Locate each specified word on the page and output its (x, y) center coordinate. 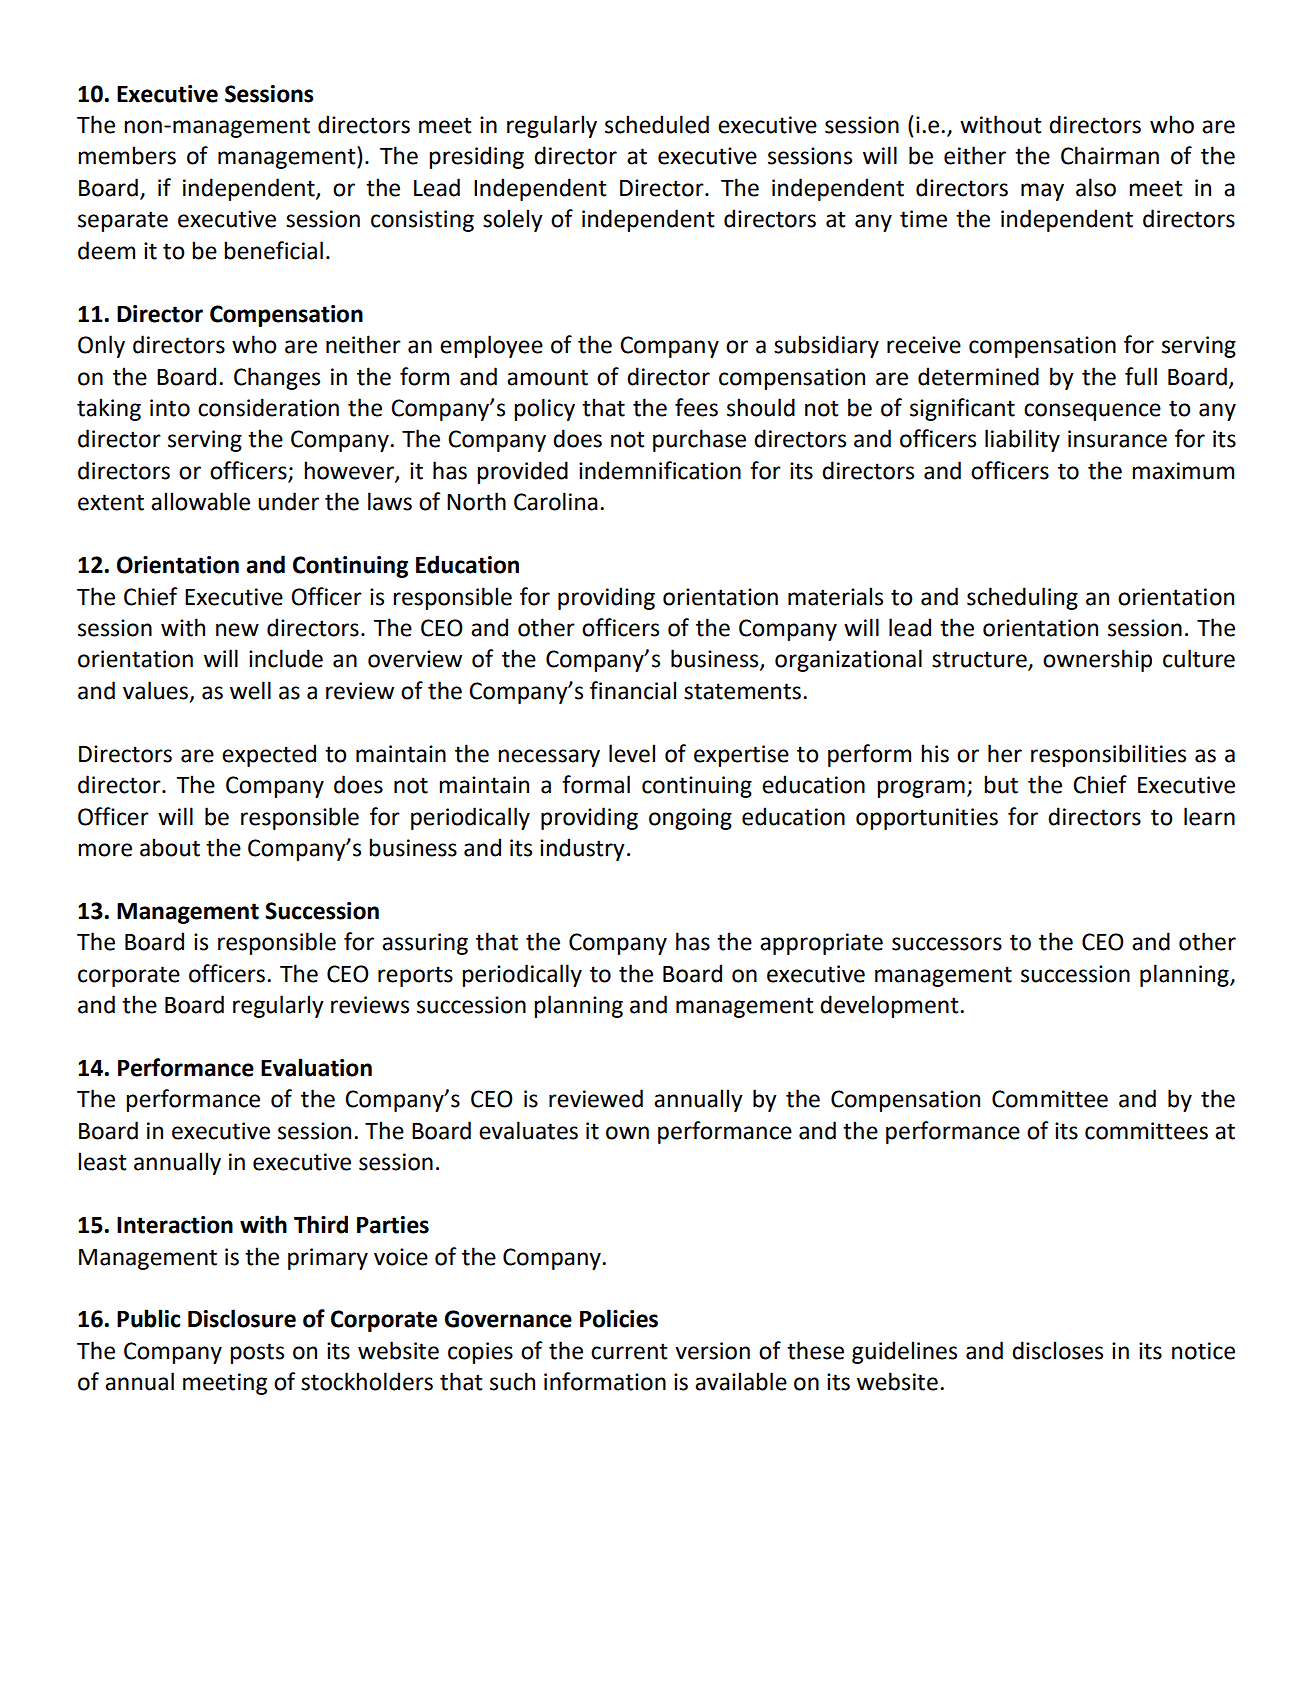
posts (257, 1353)
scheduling (1022, 598)
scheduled (657, 124)
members (127, 155)
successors (947, 944)
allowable (200, 501)
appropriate (821, 944)
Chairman (1110, 155)
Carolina (556, 501)
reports (415, 976)
